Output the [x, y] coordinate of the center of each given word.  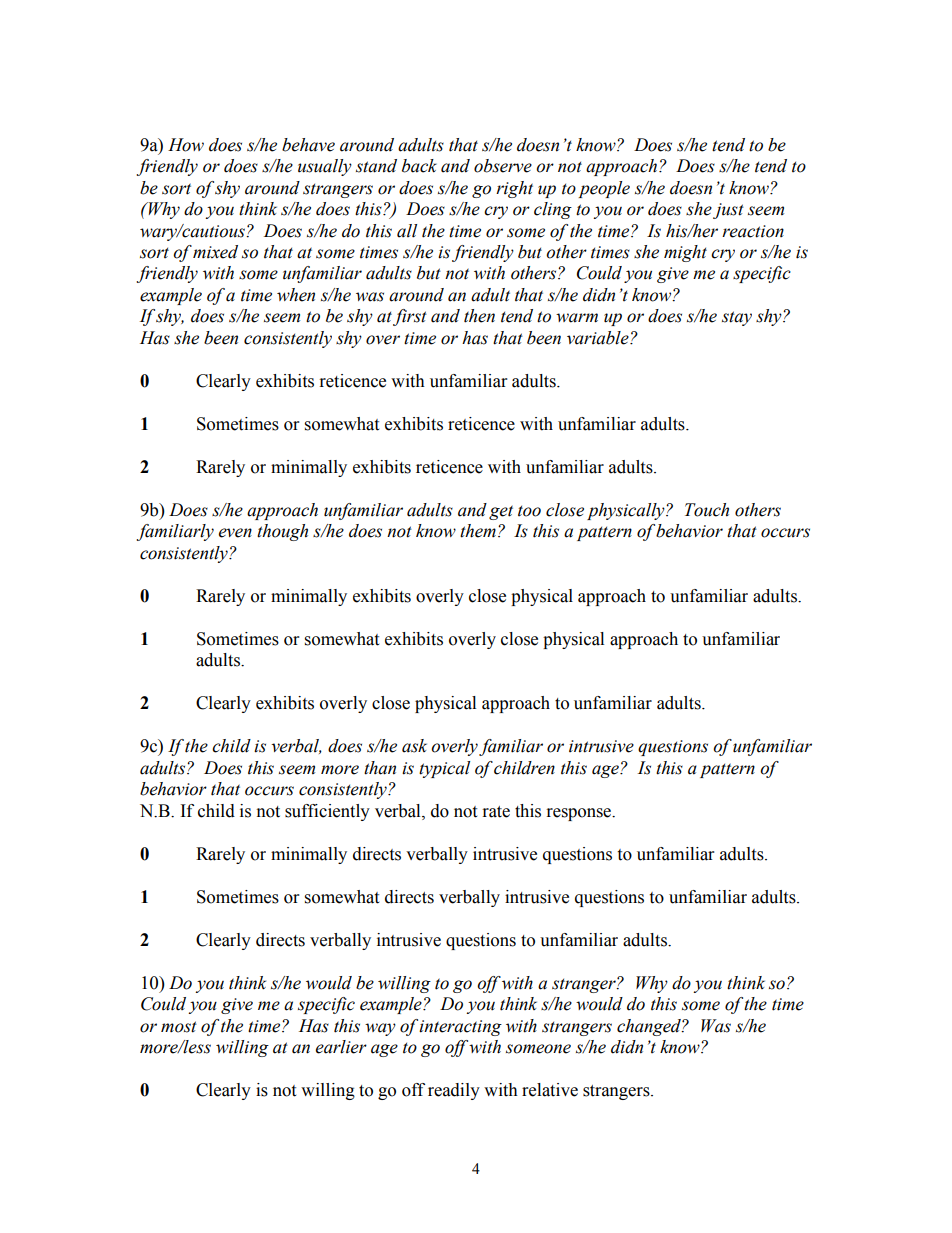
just [728, 211]
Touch [707, 510]
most [179, 1027]
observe [503, 166]
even [235, 533]
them [478, 531]
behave [308, 145]
